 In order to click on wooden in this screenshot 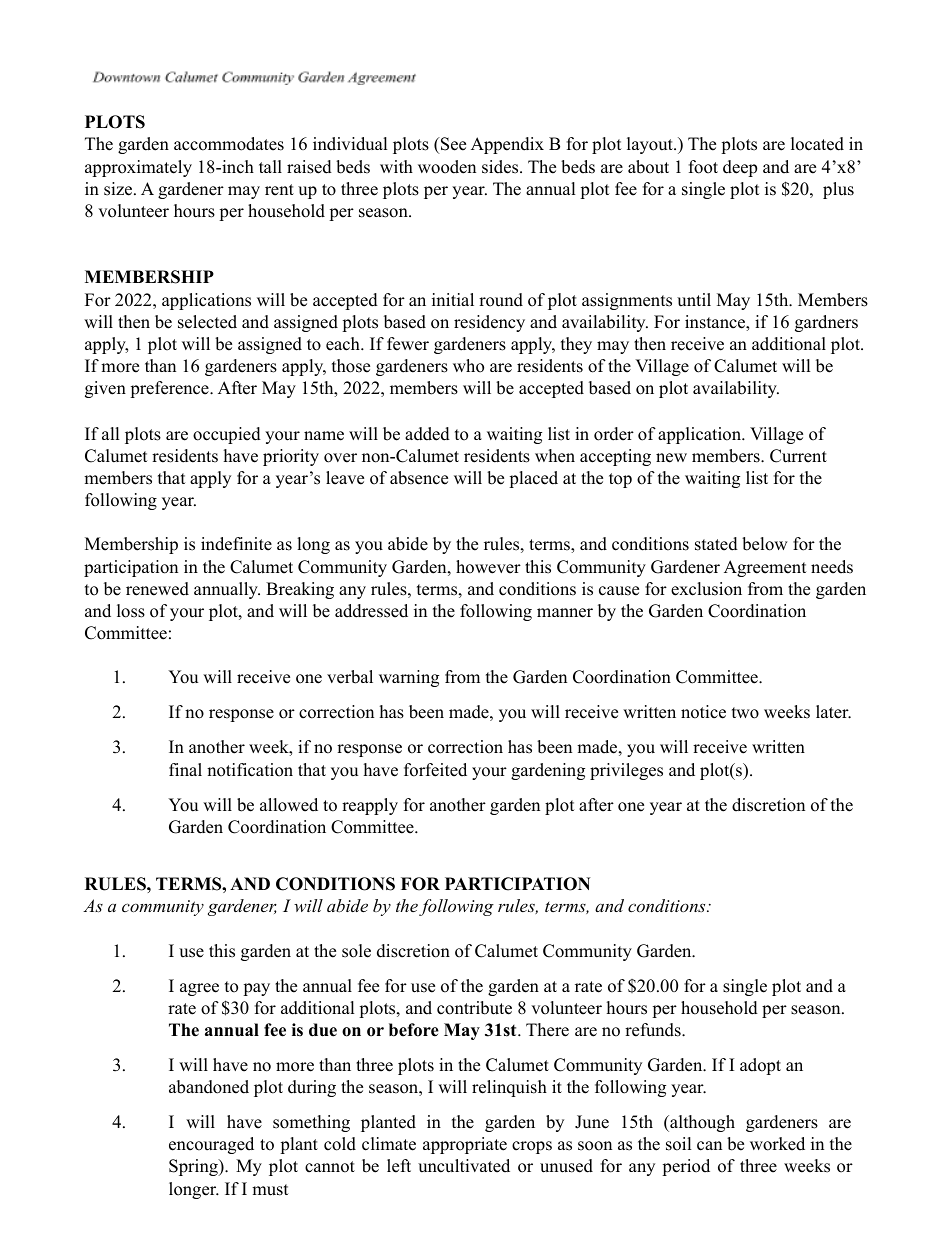, I will do `click(447, 167)`.
